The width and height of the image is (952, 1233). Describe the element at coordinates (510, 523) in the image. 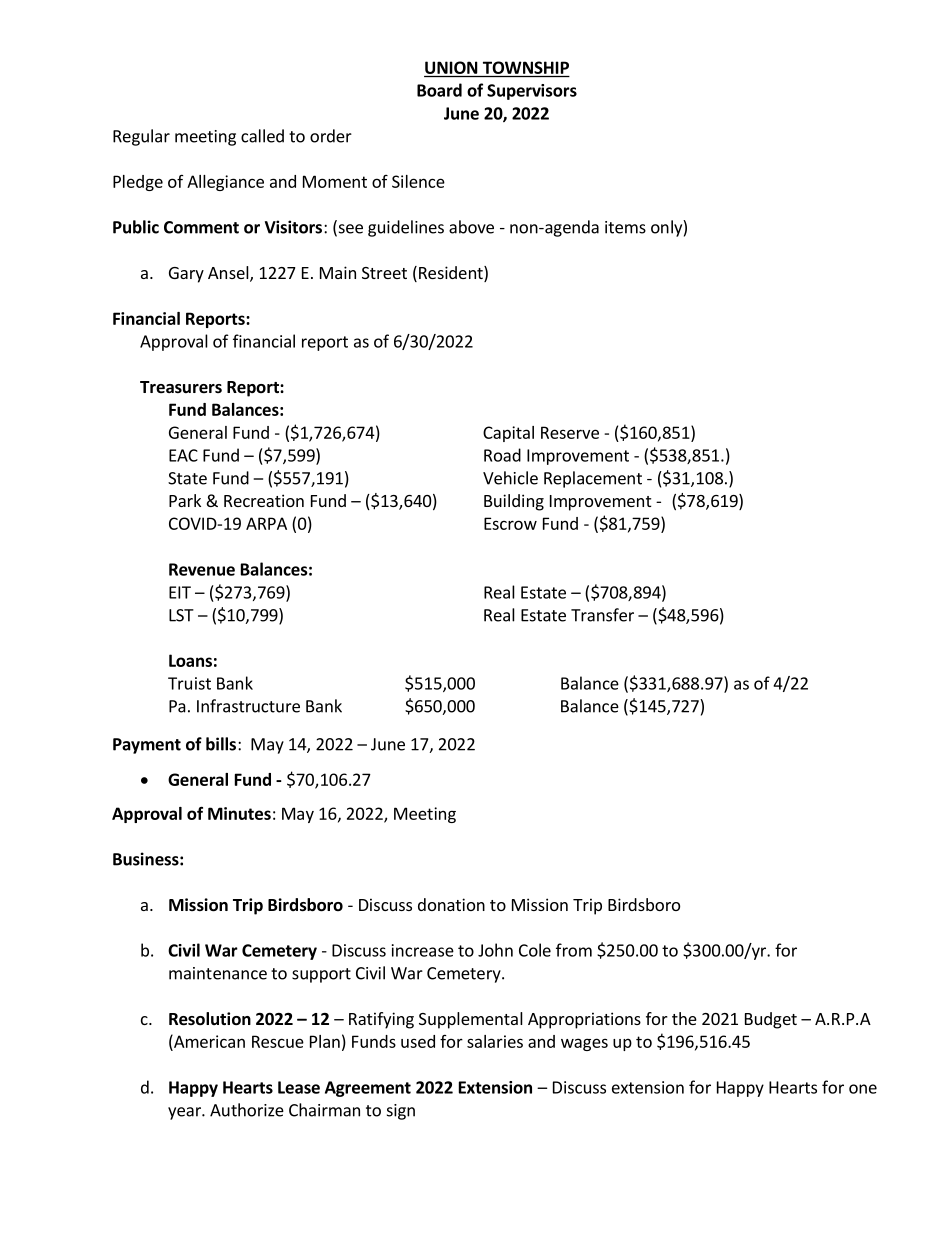

I see `Escrow` at that location.
